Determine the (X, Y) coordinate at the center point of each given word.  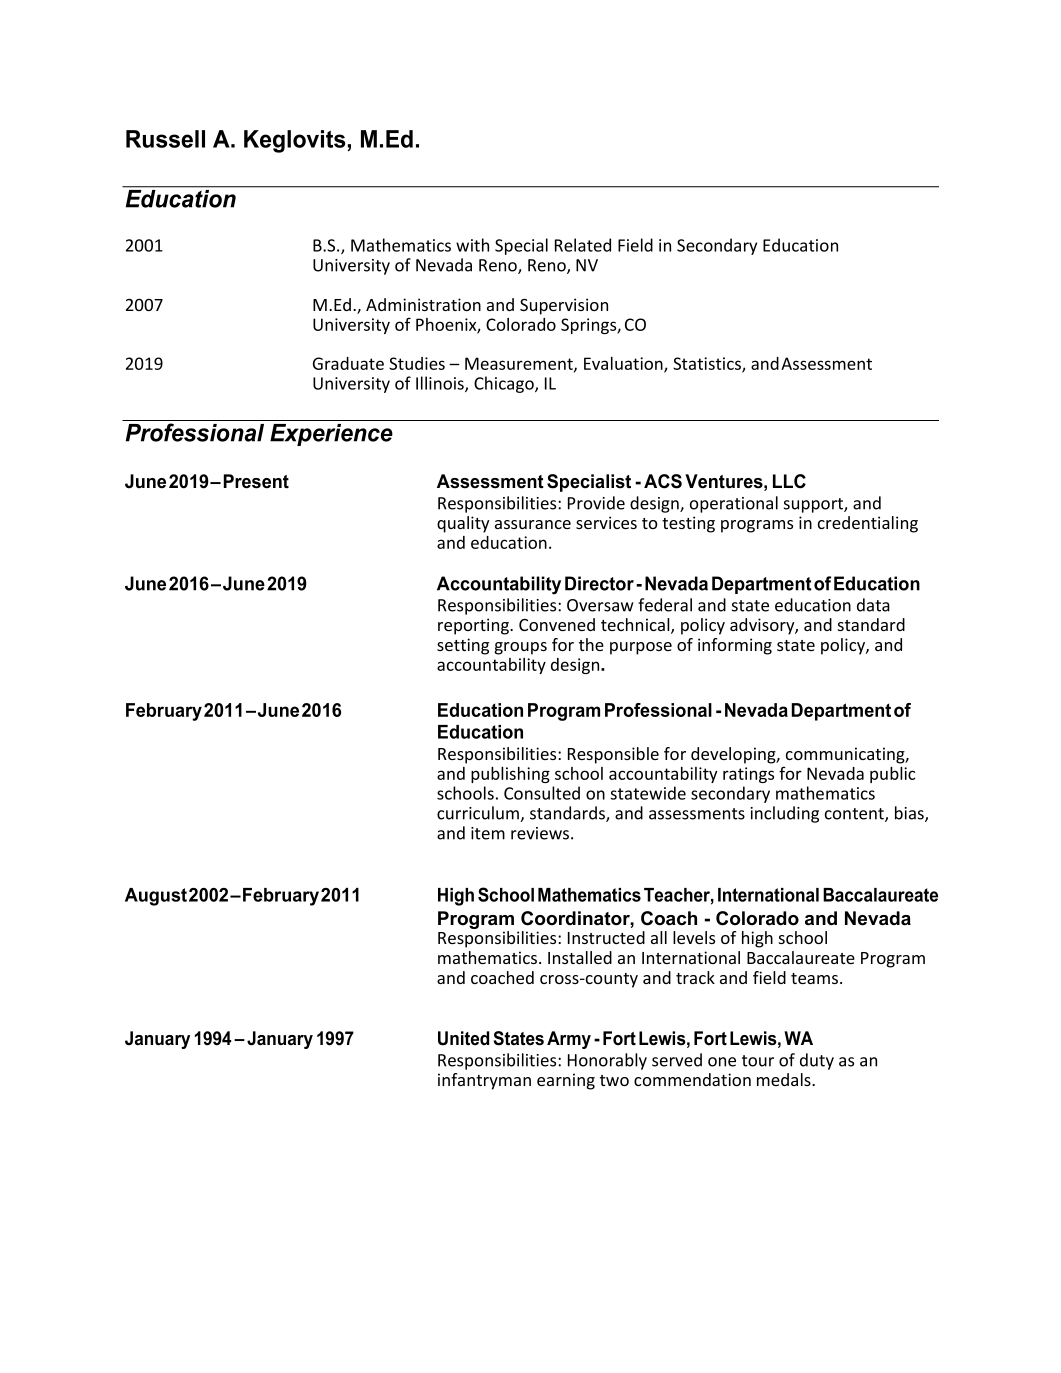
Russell (165, 139)
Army (569, 1040)
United (463, 1038)
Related (583, 245)
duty (817, 1061)
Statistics (708, 365)
